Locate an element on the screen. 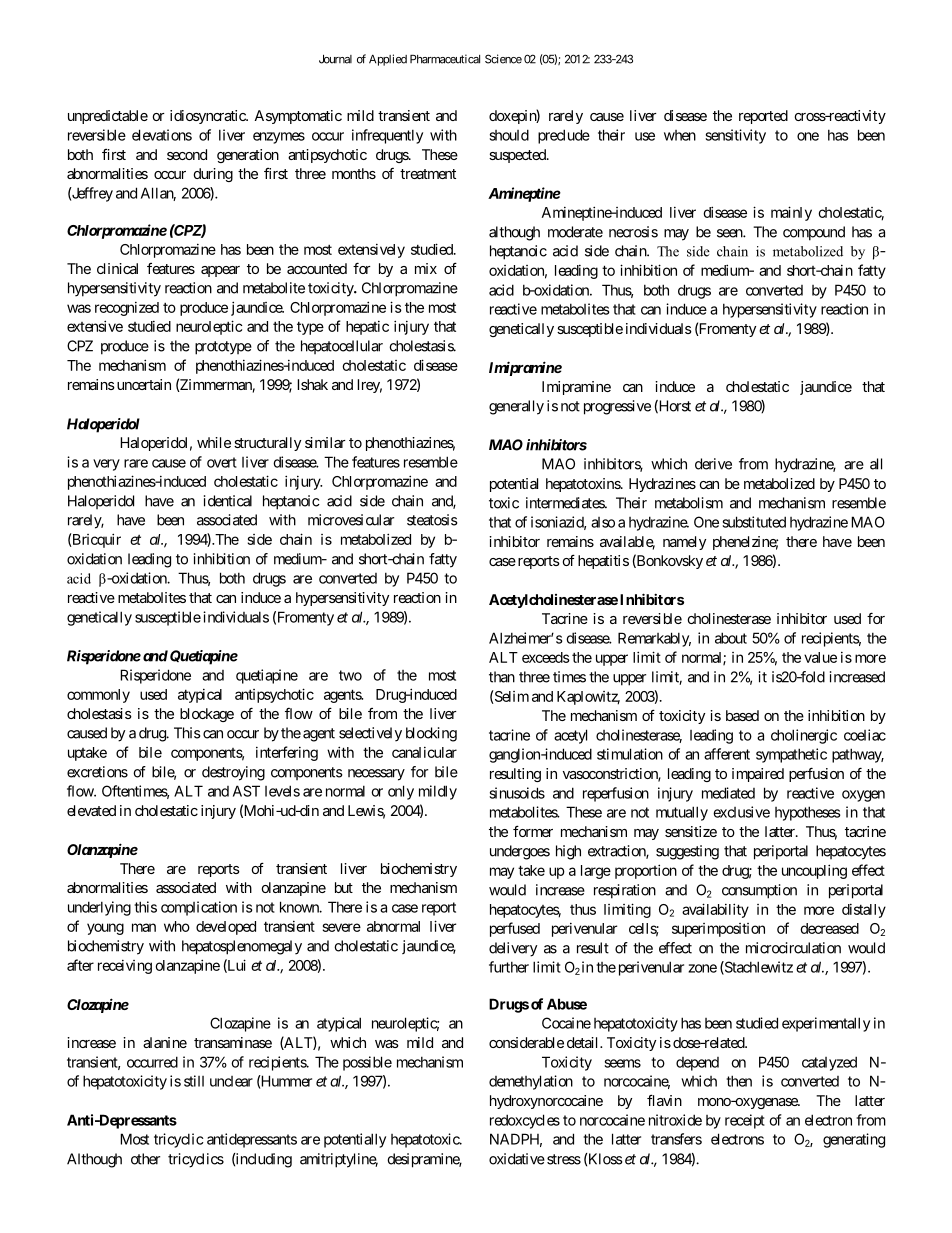 Image resolution: width=952 pixels, height=1233 pixels. oxidative is located at coordinates (517, 1159).
